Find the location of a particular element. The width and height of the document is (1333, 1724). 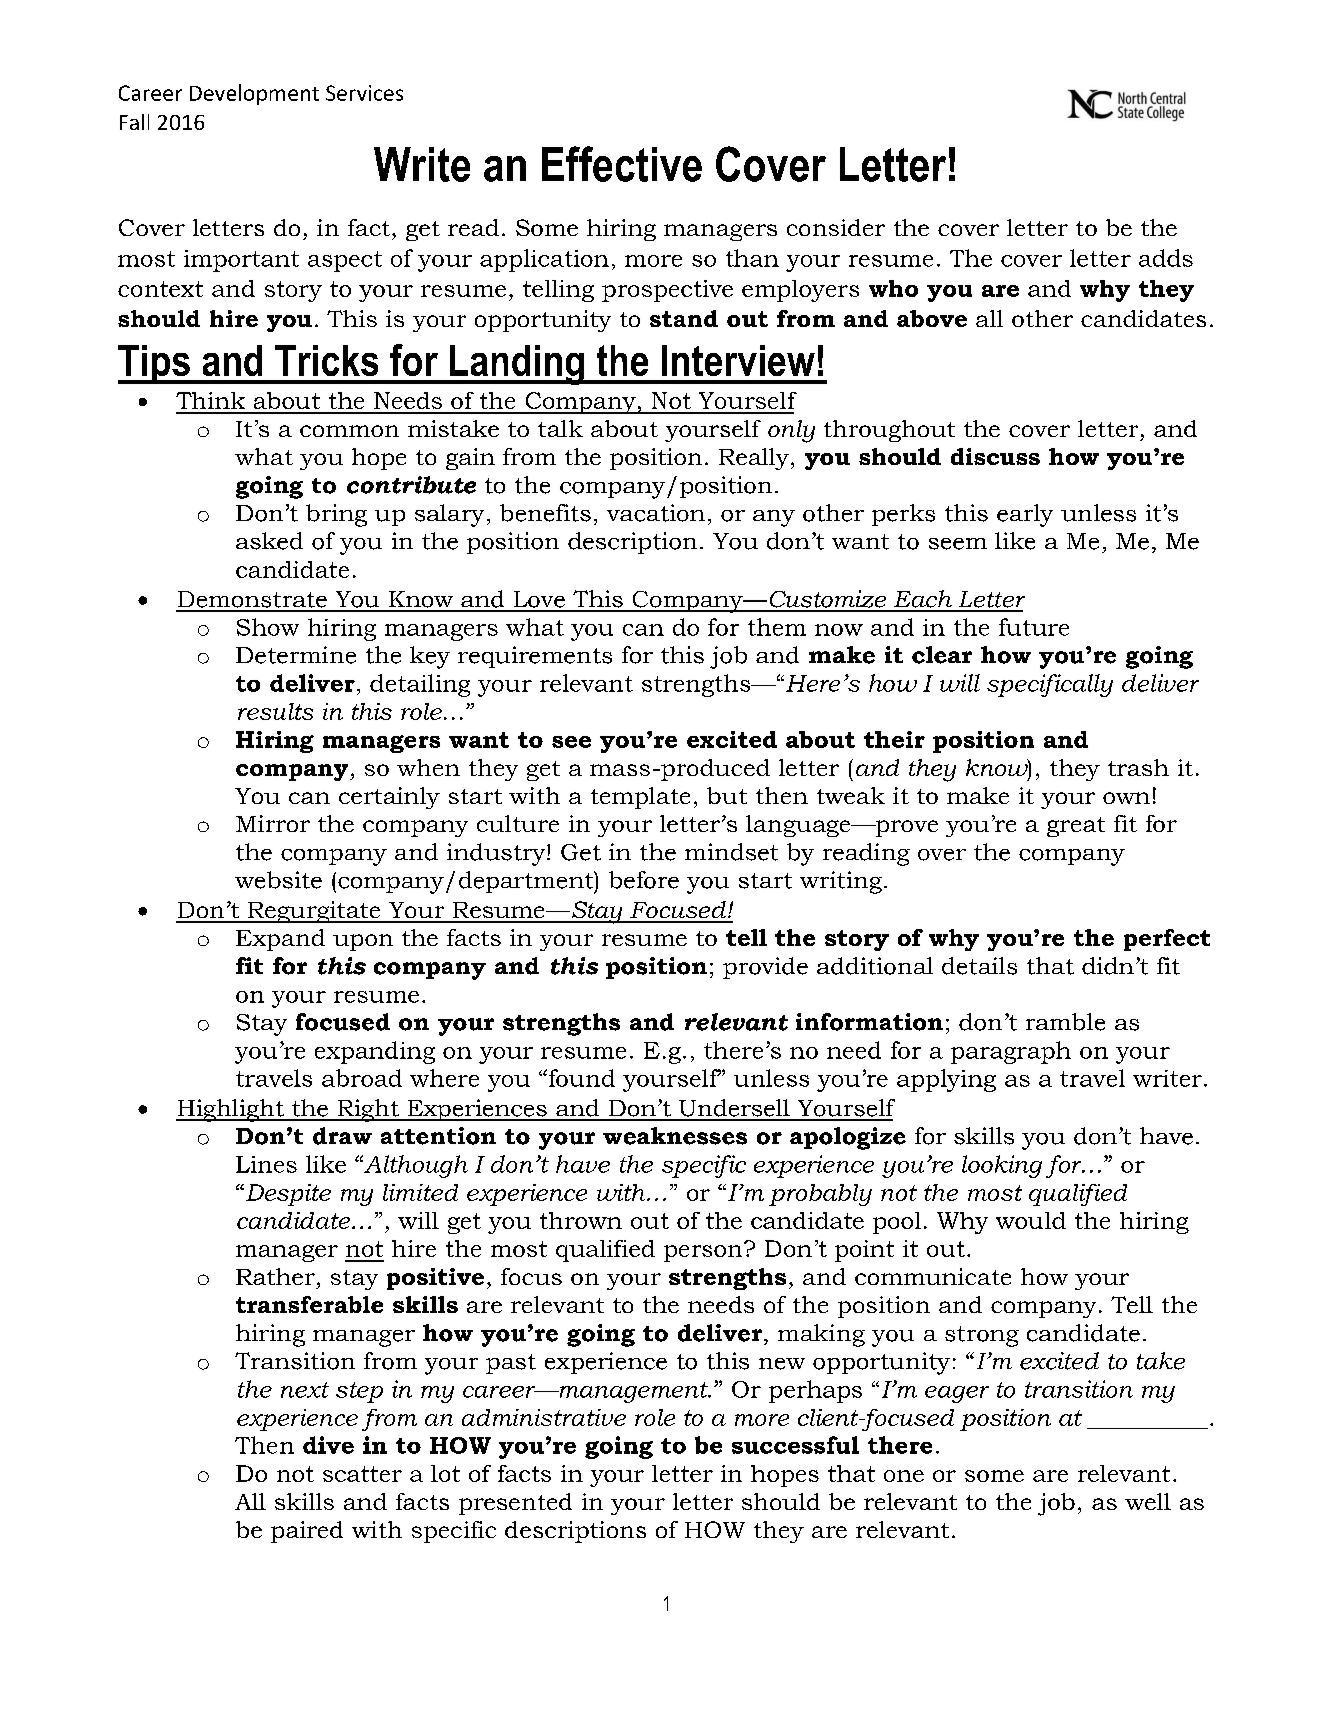

future is located at coordinates (1034, 627).
